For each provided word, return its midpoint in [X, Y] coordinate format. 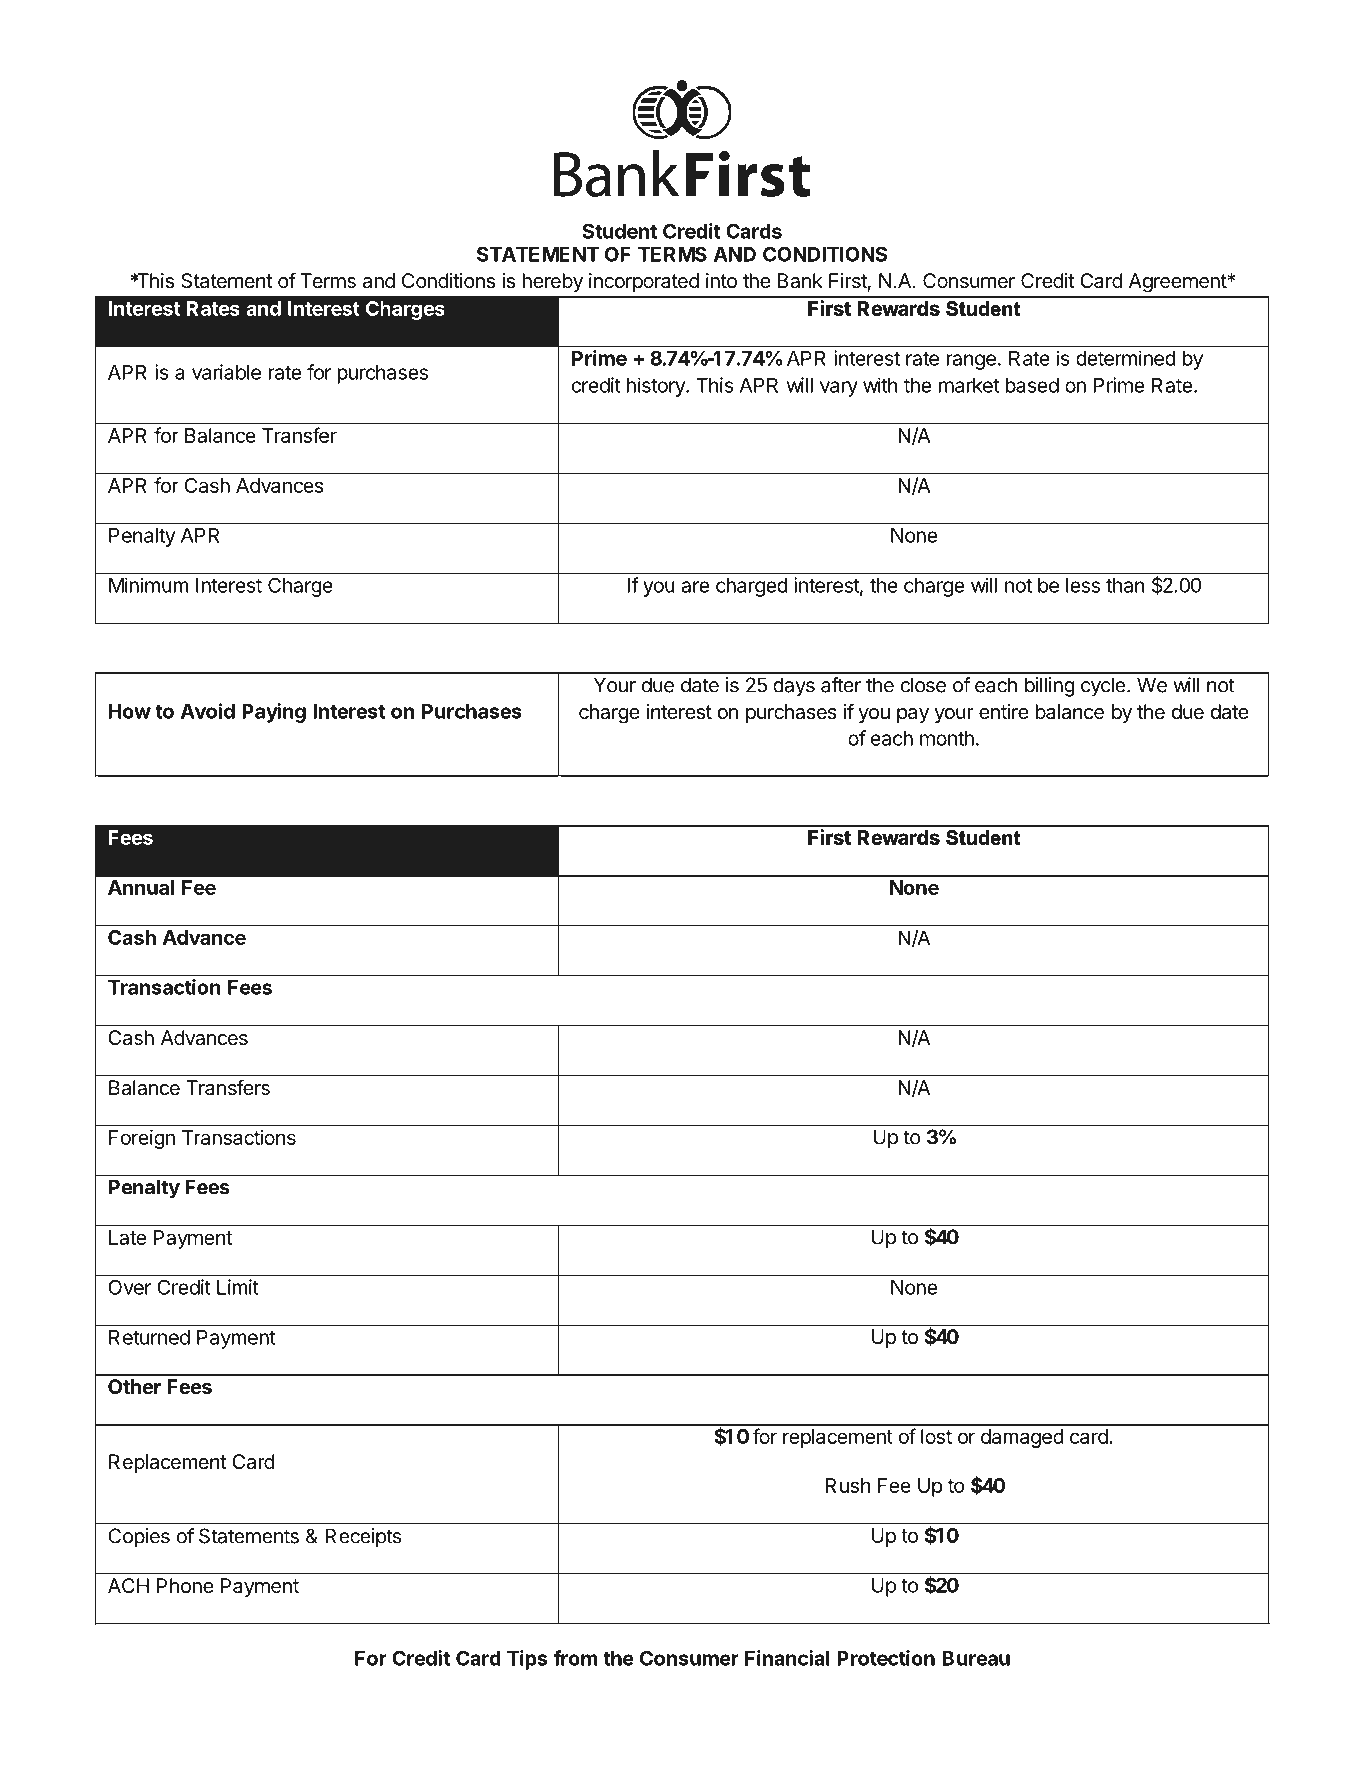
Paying [274, 713]
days [794, 687]
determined [1126, 358]
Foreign [142, 1139]
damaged [1022, 1438]
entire [1004, 711]
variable [226, 372]
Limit [238, 1287]
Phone [185, 1585]
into [721, 280]
